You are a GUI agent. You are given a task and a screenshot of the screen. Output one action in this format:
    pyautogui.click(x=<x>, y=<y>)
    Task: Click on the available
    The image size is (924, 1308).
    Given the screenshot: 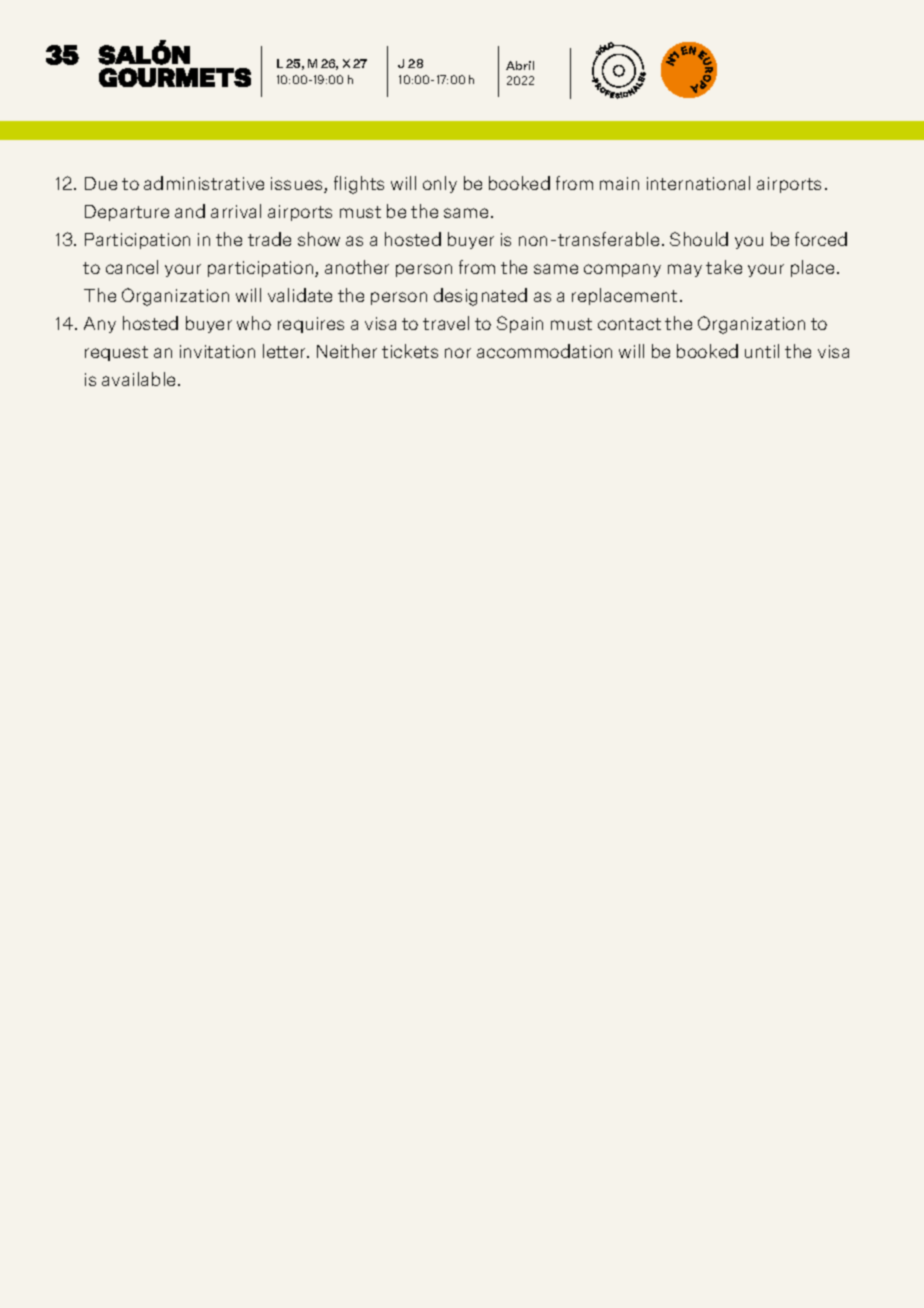 What is the action you would take?
    pyautogui.click(x=138, y=379)
